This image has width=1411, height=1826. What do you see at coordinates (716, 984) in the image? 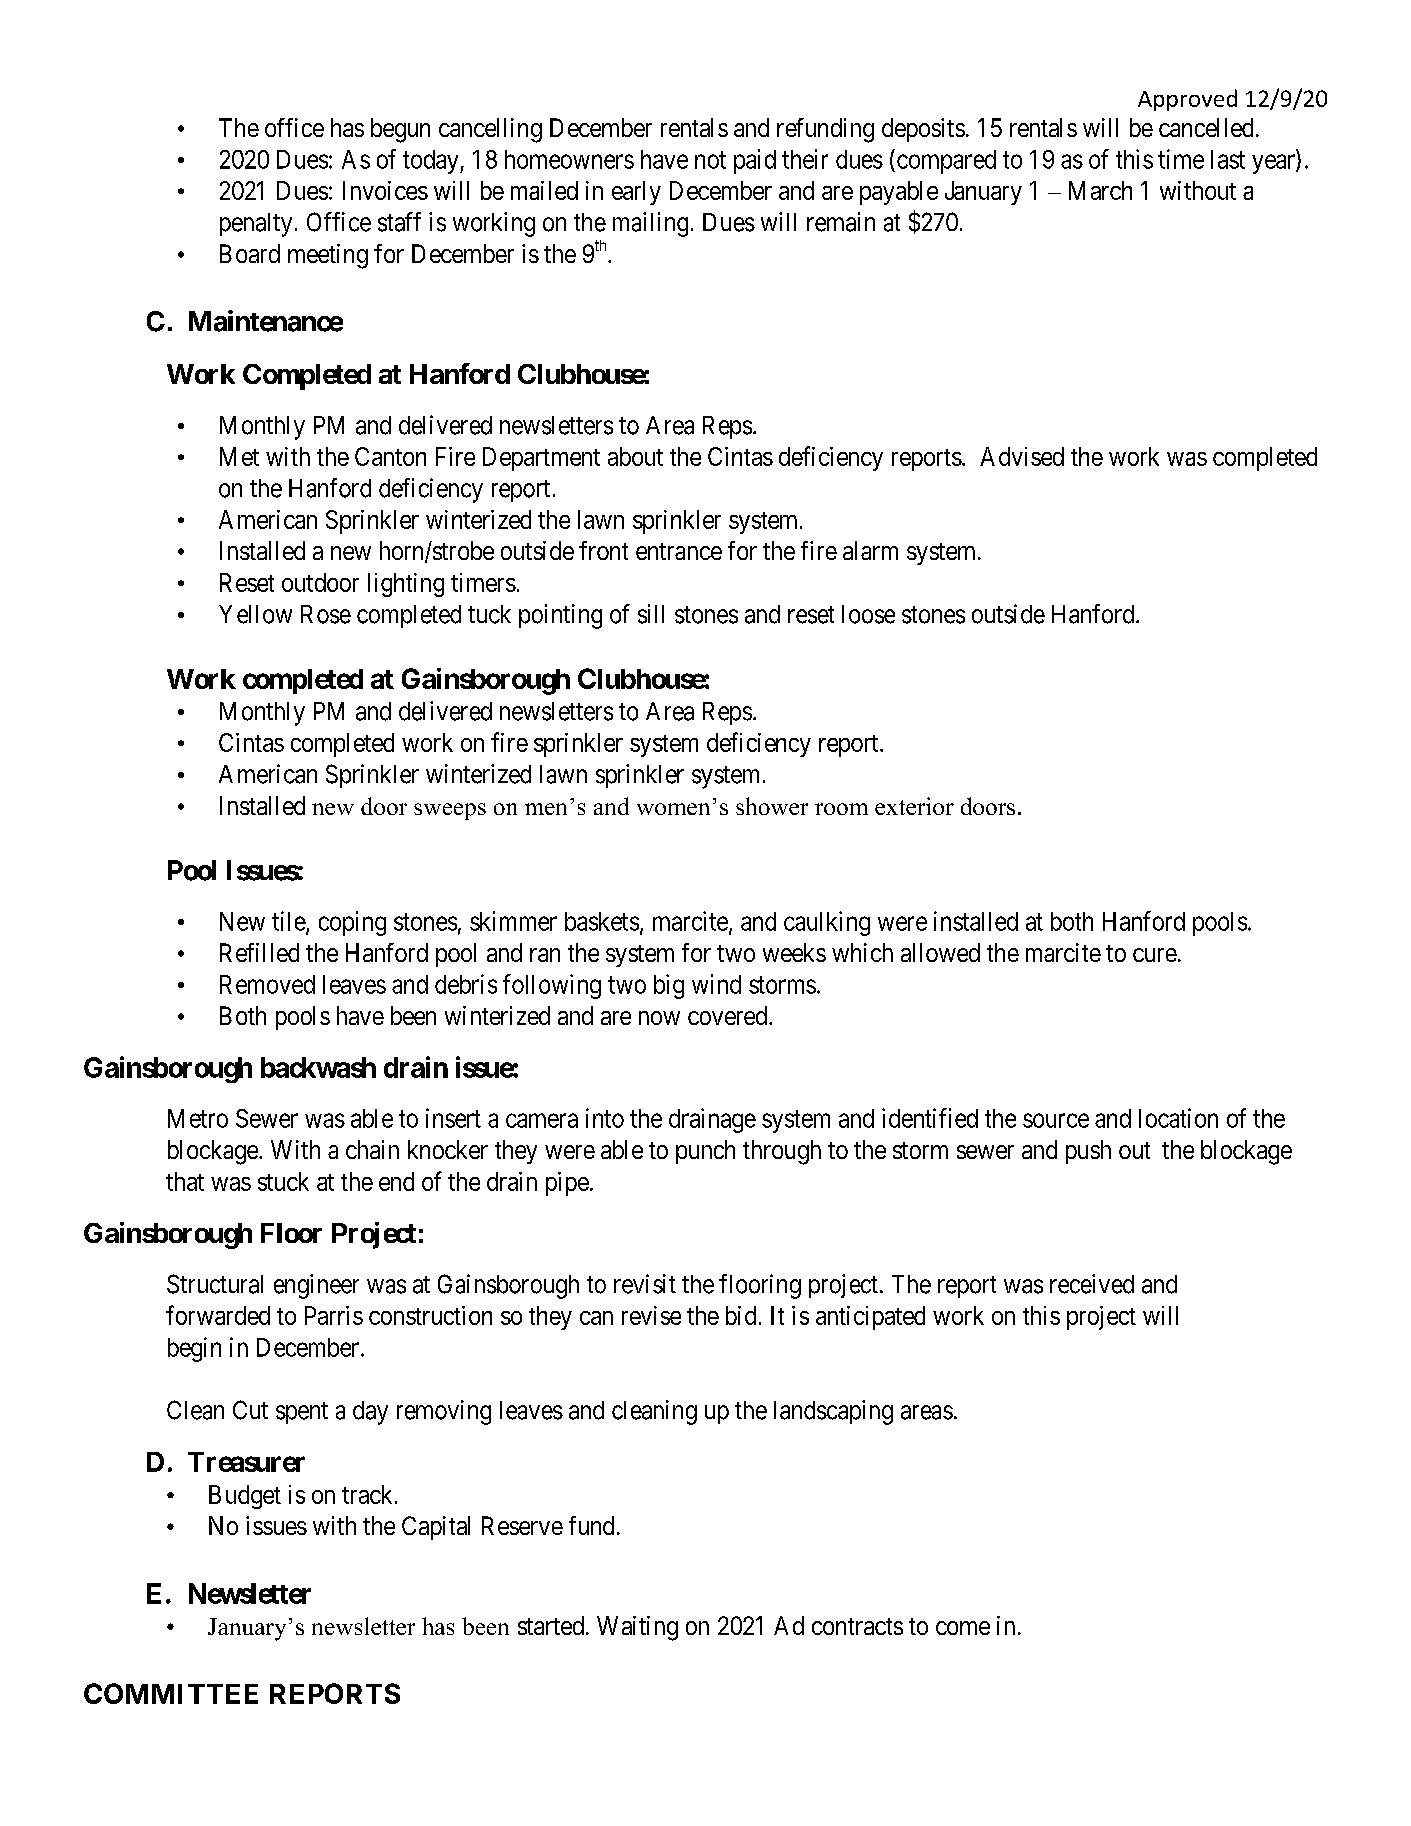
I see `wind` at bounding box center [716, 984].
